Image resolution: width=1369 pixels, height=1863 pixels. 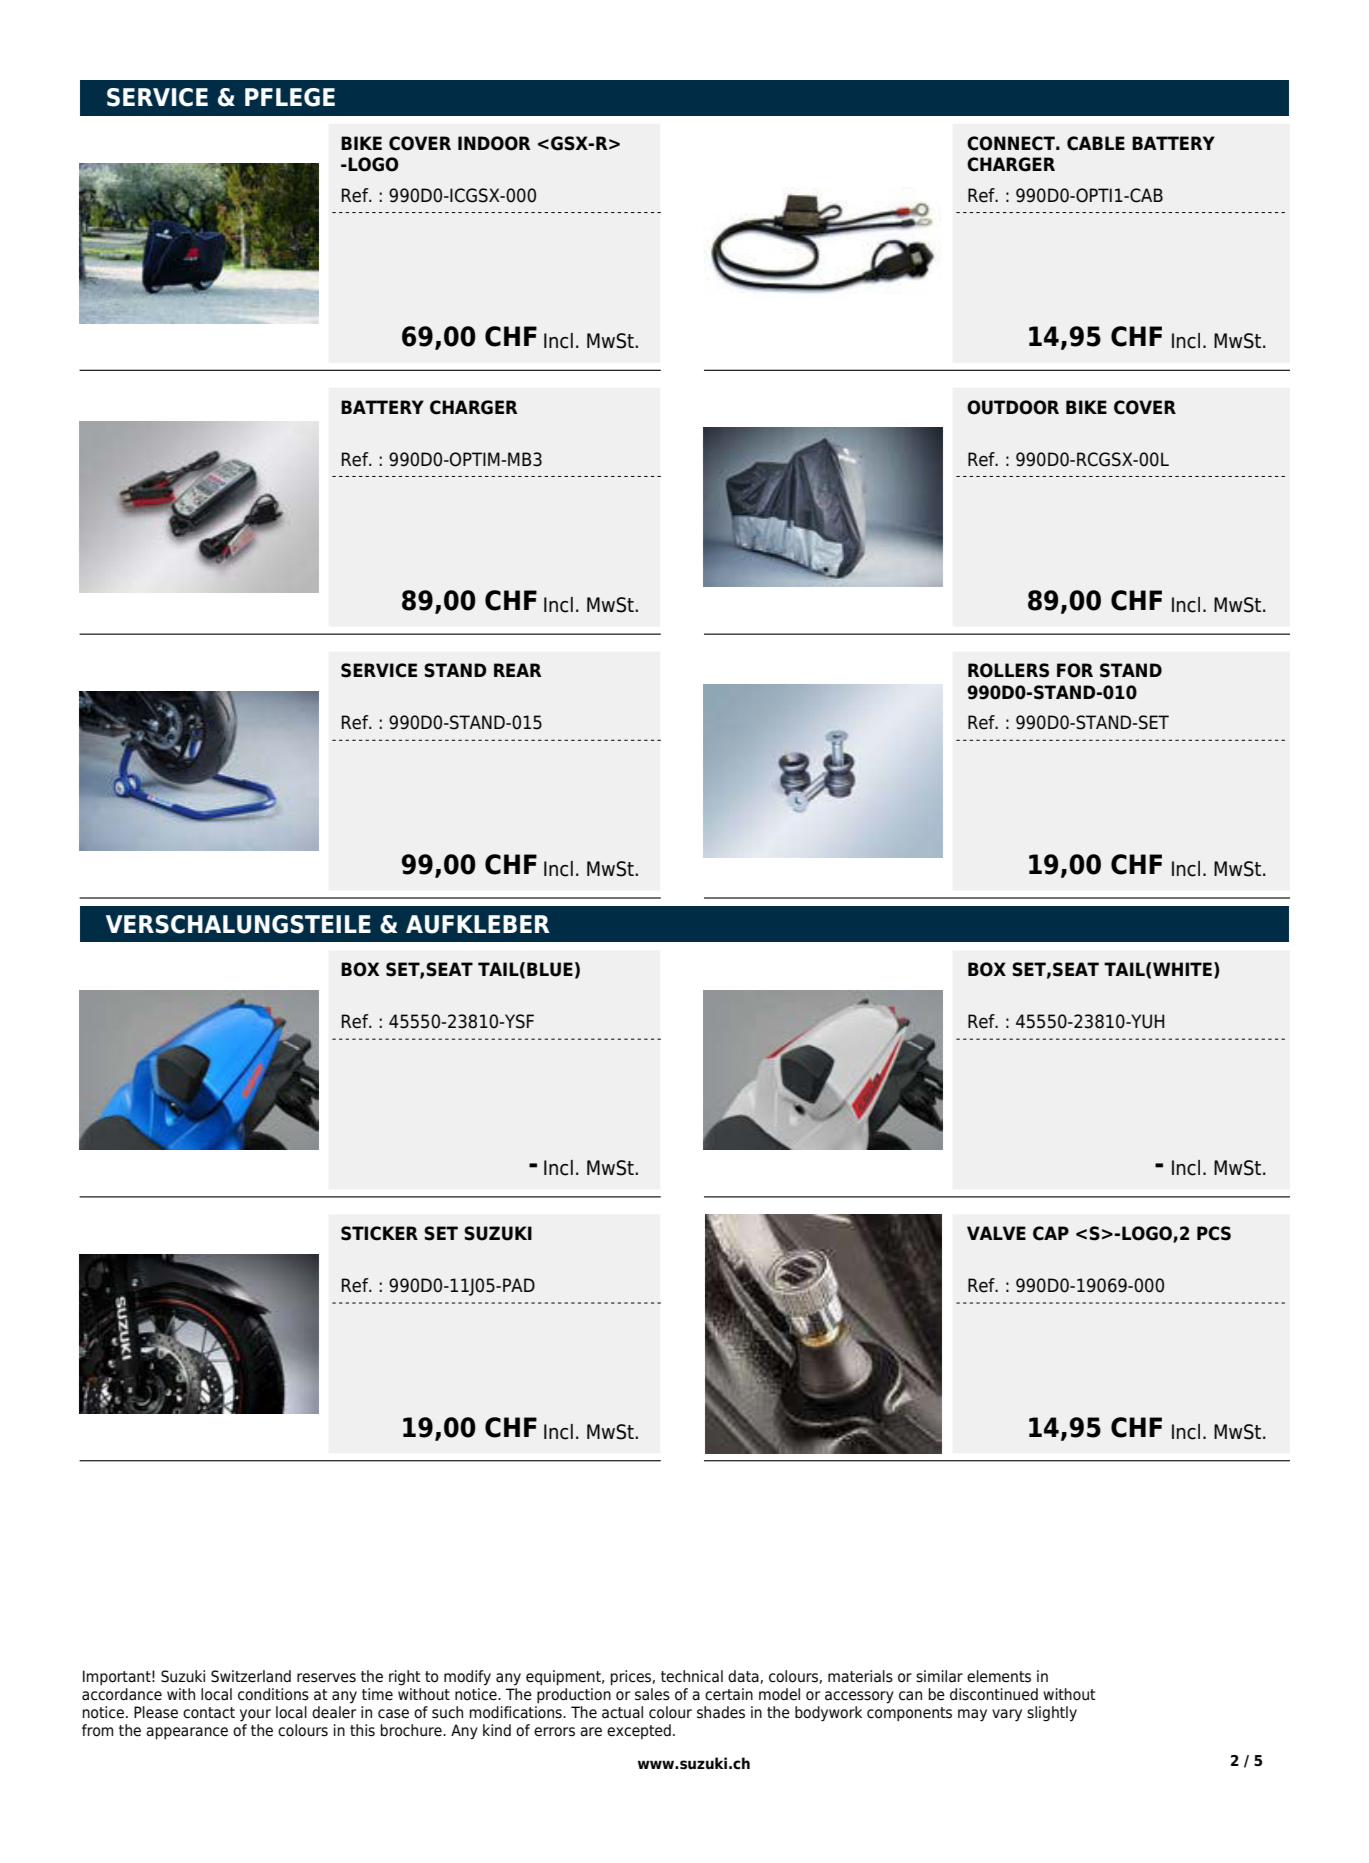 I want to click on Switzerland, so click(x=251, y=1676).
